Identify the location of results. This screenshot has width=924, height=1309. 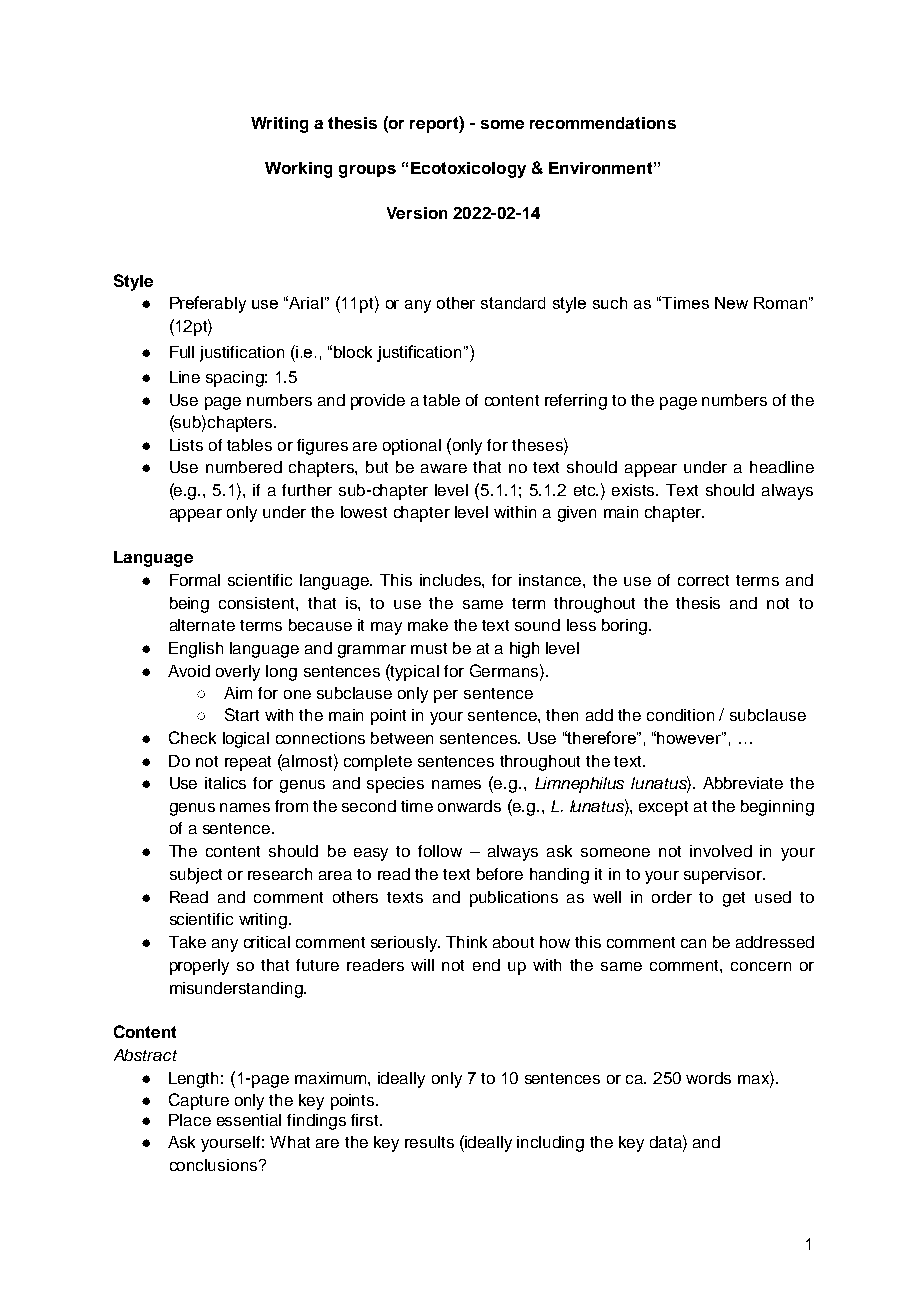
(429, 1142).
